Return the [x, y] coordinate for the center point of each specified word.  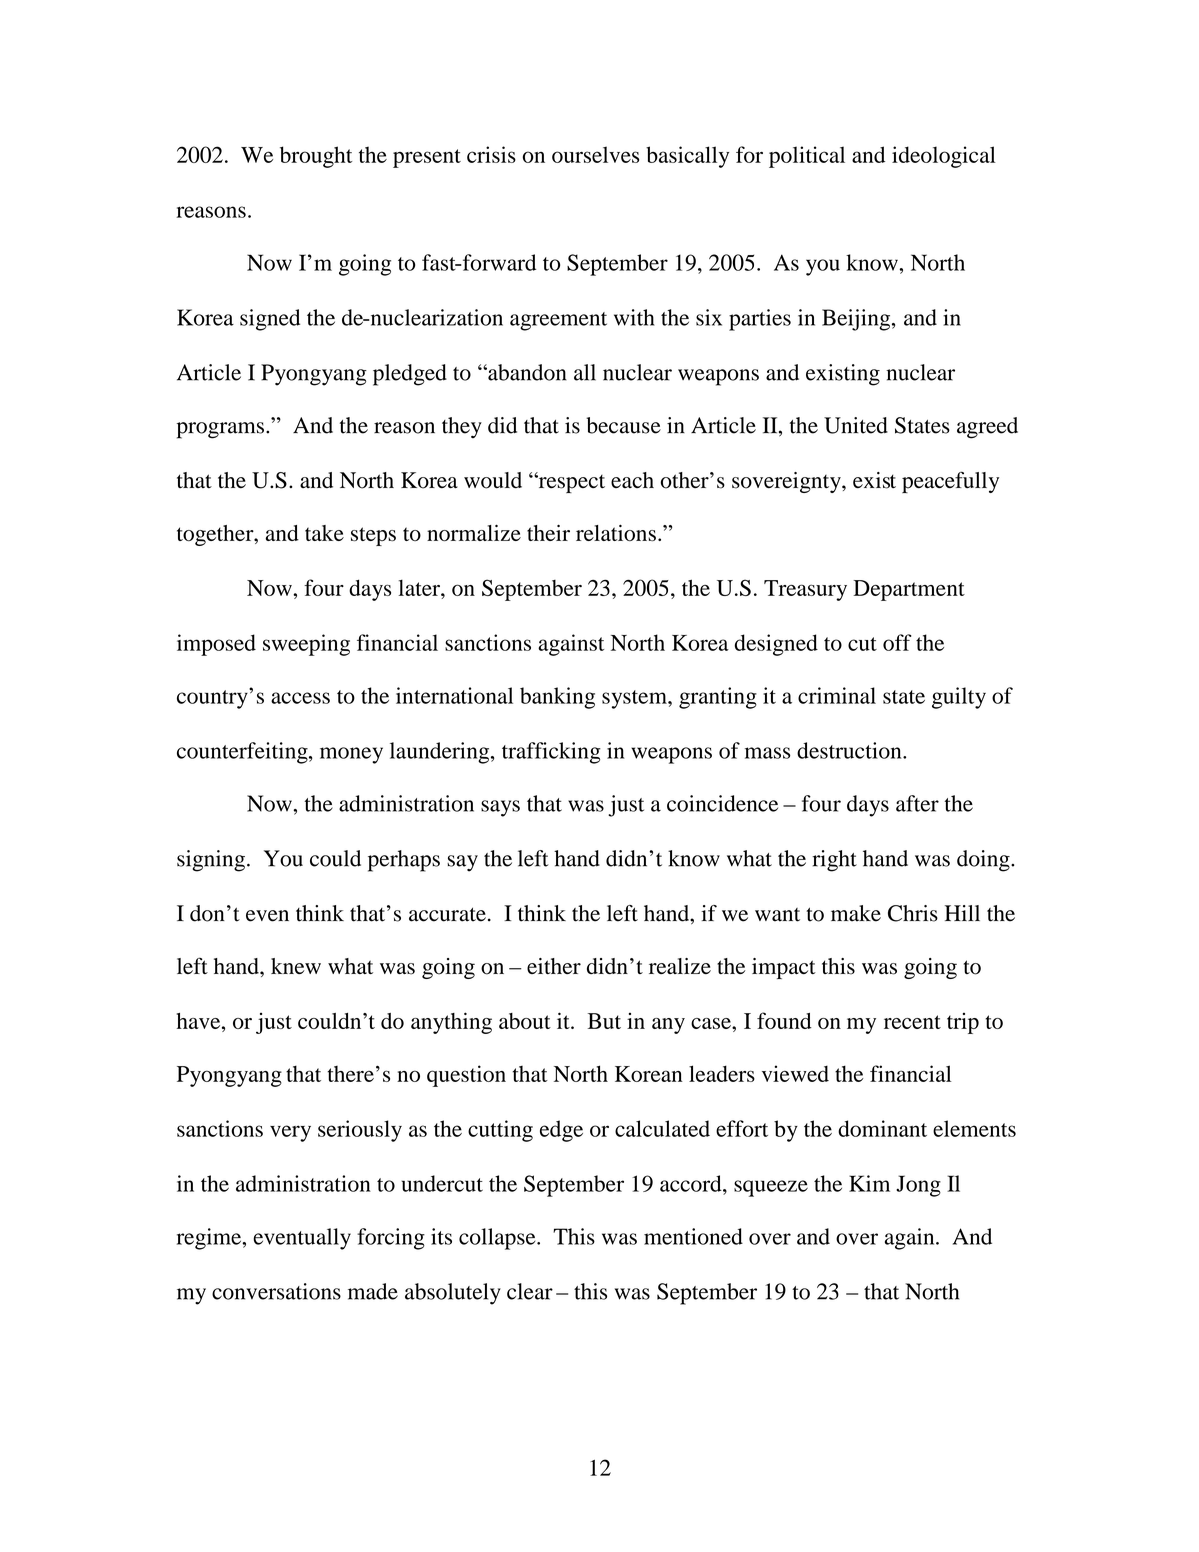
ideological [944, 157]
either [554, 966]
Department [909, 590]
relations [616, 533]
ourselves [595, 154]
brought [316, 157]
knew [296, 966]
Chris [913, 913]
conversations [276, 1291]
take [324, 533]
